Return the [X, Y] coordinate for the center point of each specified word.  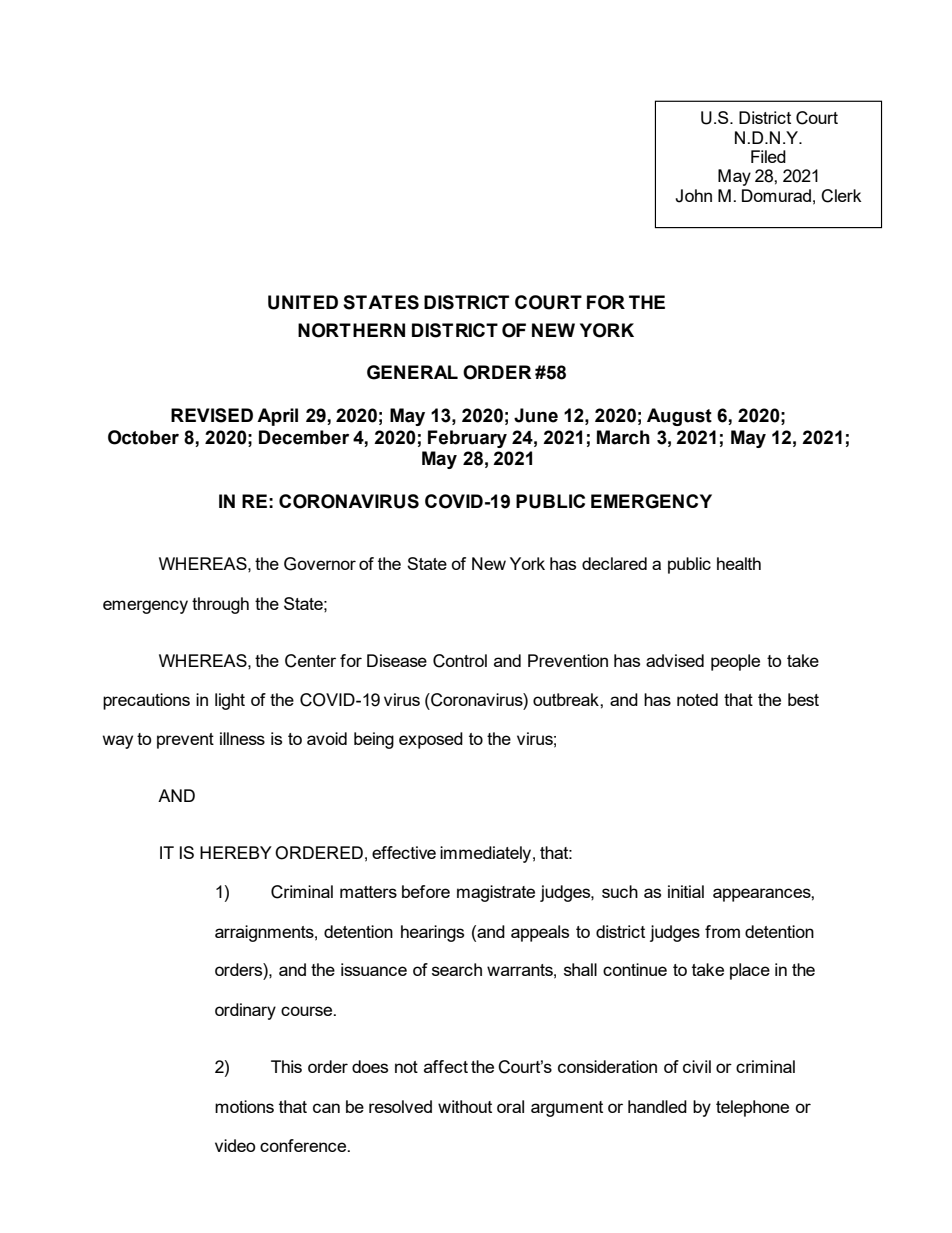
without [465, 1106]
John [693, 196]
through [220, 605]
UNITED [303, 302]
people [735, 662]
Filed [768, 156]
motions [244, 1106]
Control [460, 661]
